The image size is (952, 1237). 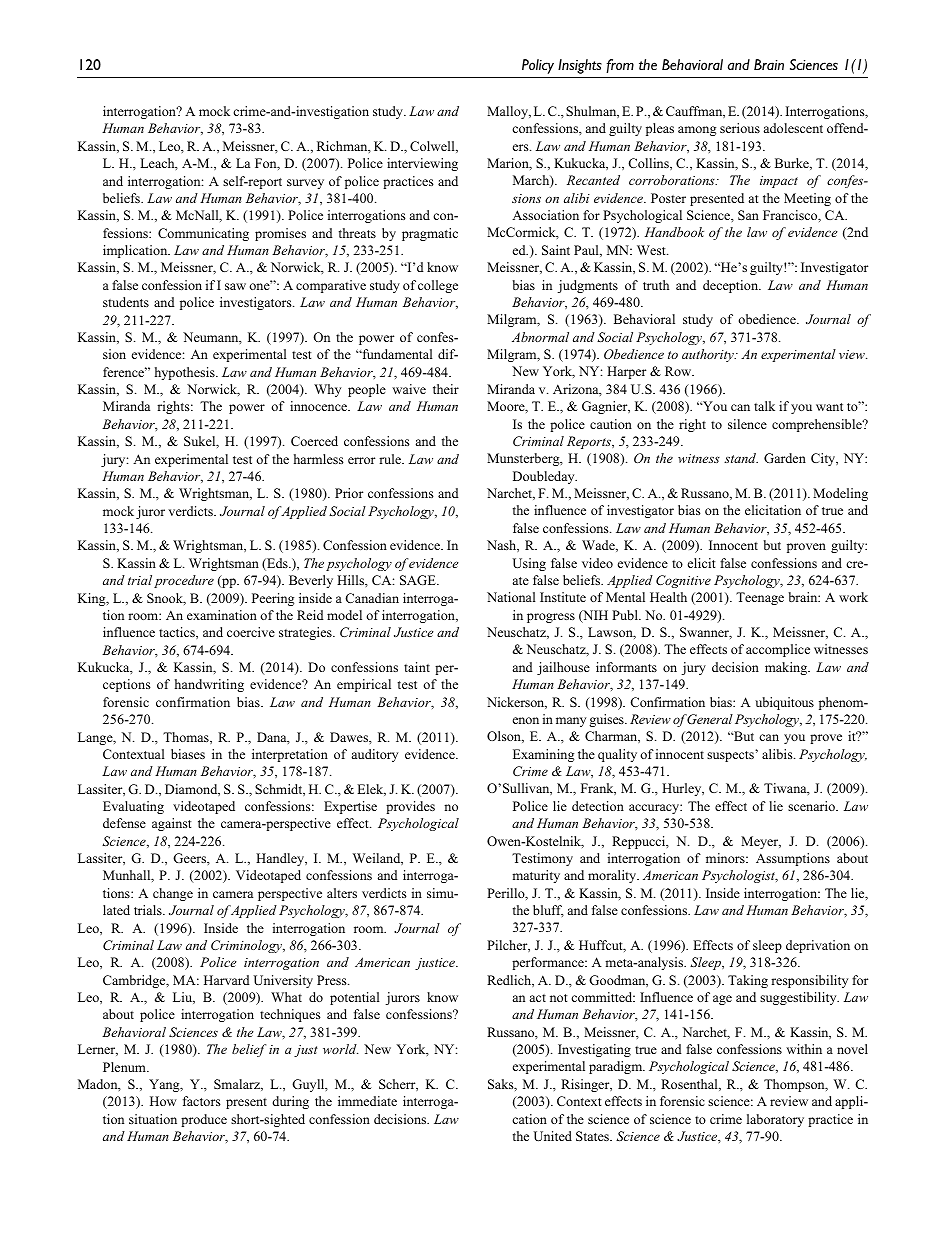 I want to click on factors, so click(x=202, y=1101).
